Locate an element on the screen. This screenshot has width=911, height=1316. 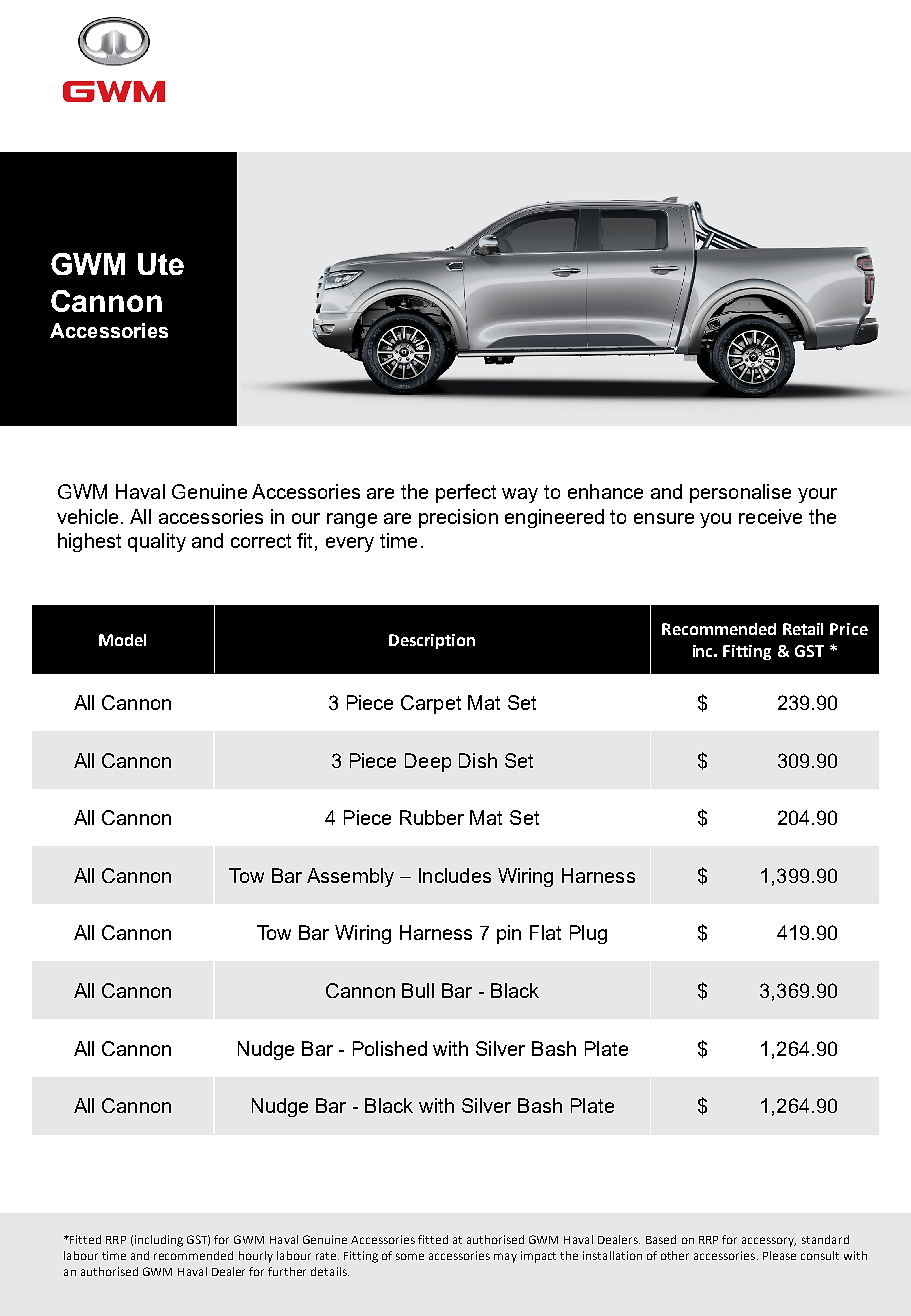
accessory is located at coordinates (769, 1242).
